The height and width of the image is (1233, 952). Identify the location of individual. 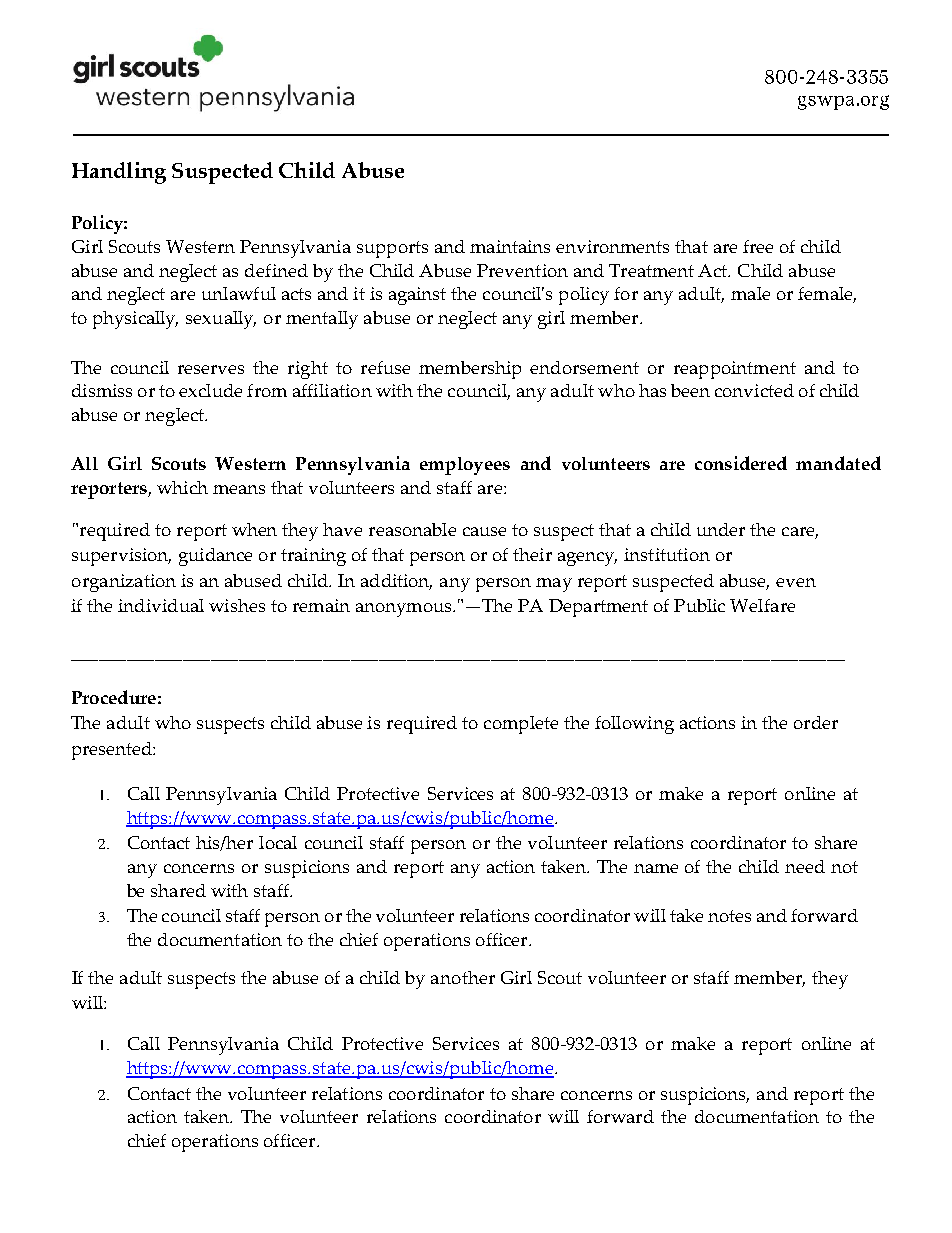
(161, 605).
